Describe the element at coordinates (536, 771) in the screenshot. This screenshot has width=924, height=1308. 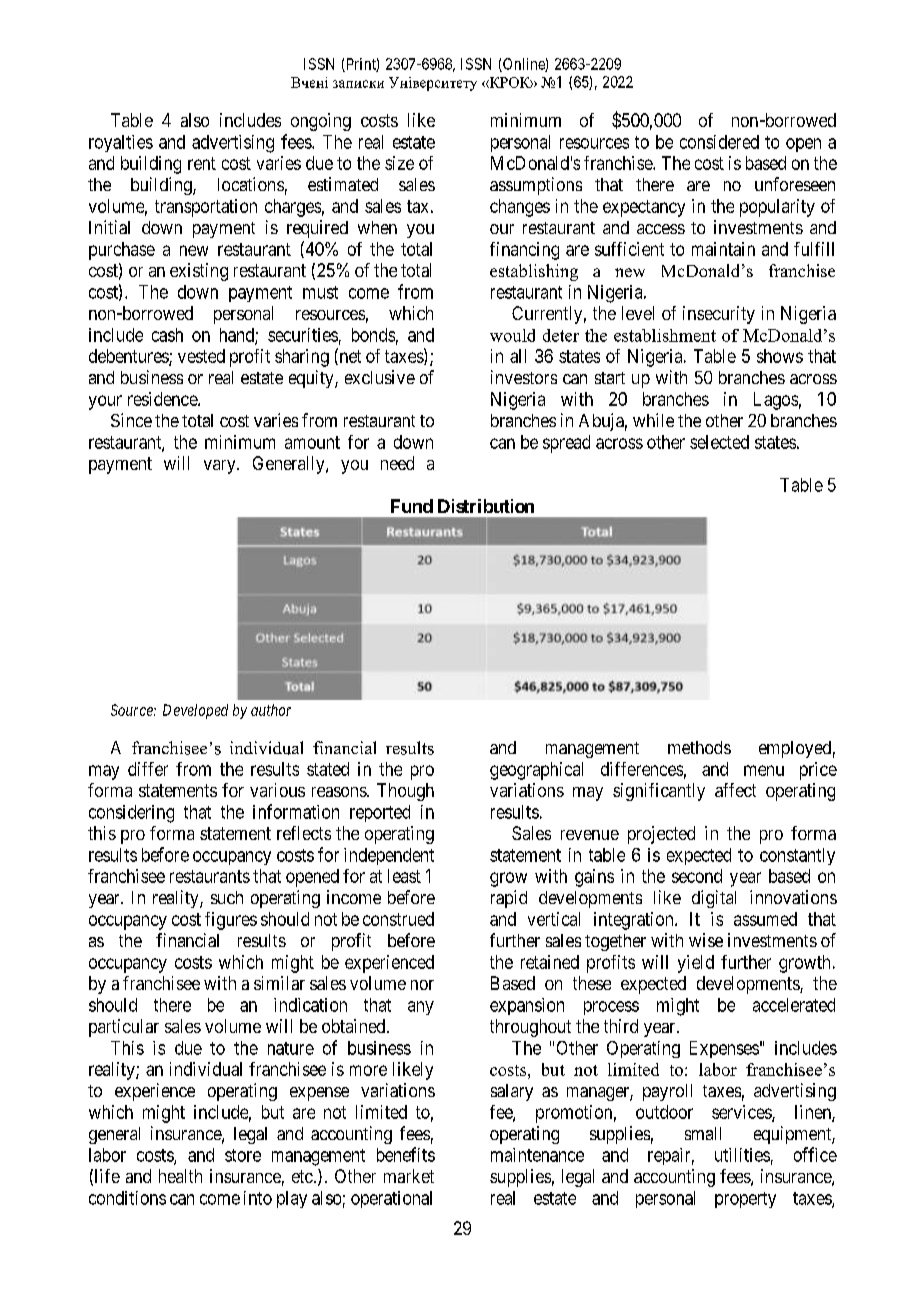
I see `geographical` at that location.
